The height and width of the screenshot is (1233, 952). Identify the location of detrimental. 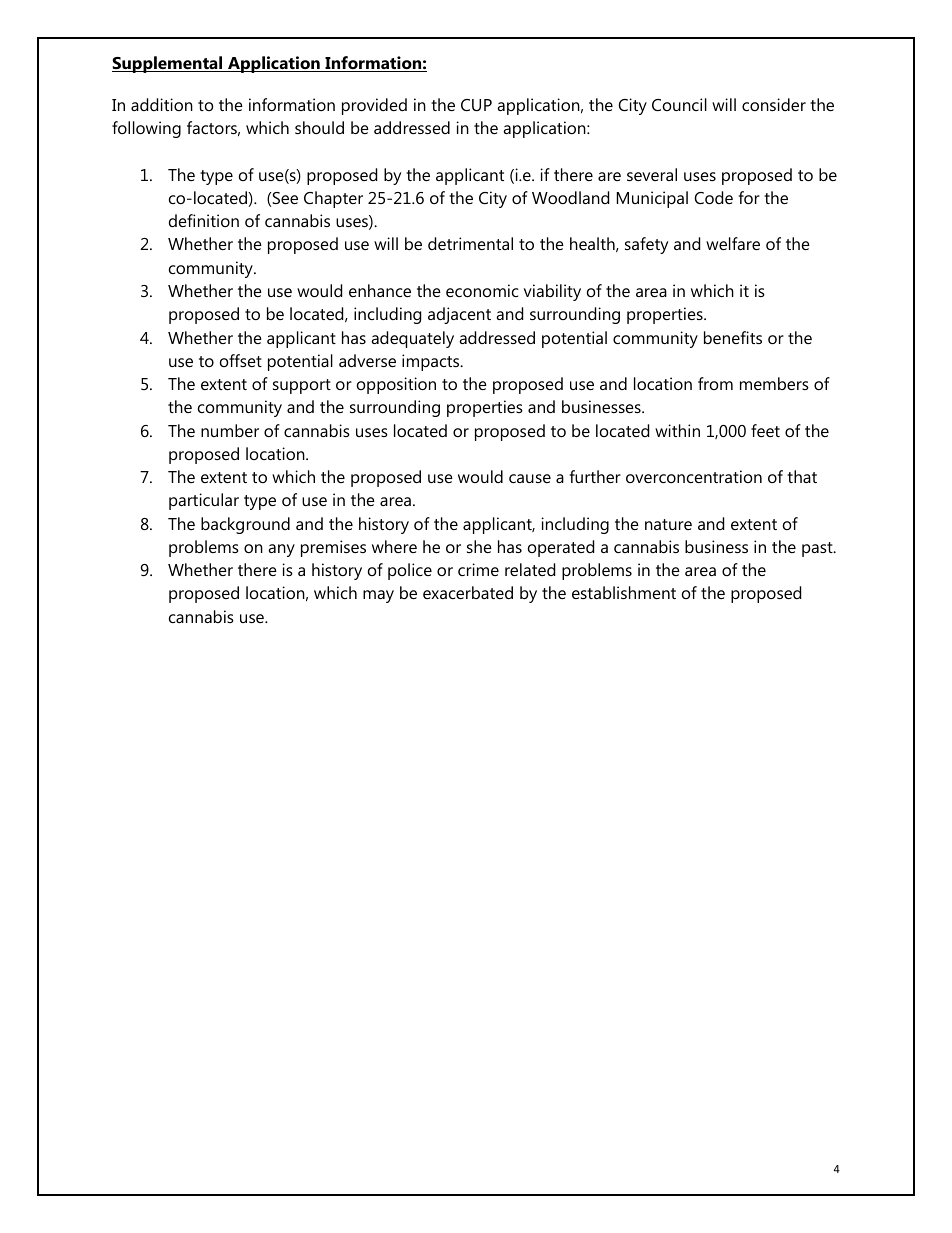
(470, 243).
